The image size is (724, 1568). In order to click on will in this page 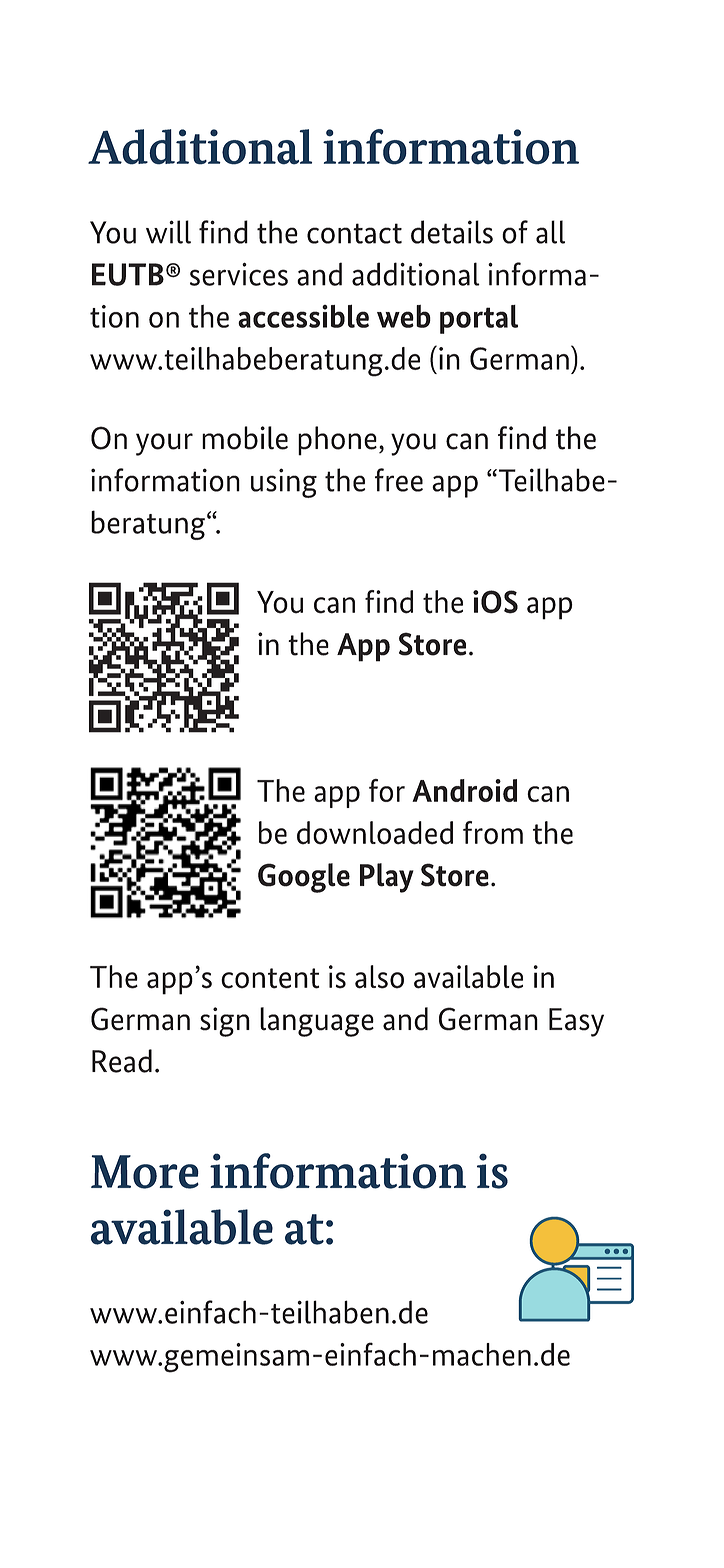, I will do `click(168, 232)`.
